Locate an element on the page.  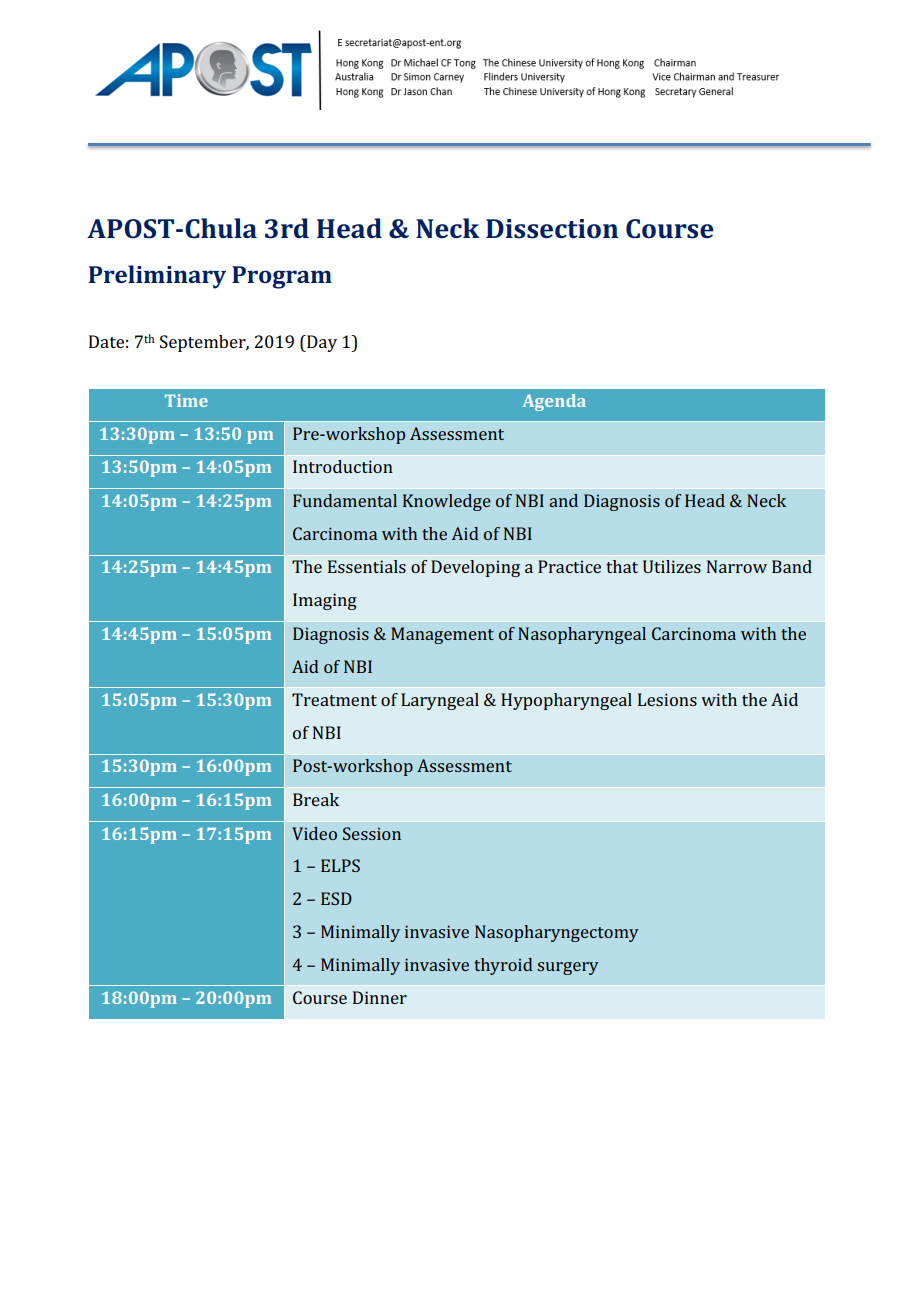
Agenda is located at coordinates (554, 402).
